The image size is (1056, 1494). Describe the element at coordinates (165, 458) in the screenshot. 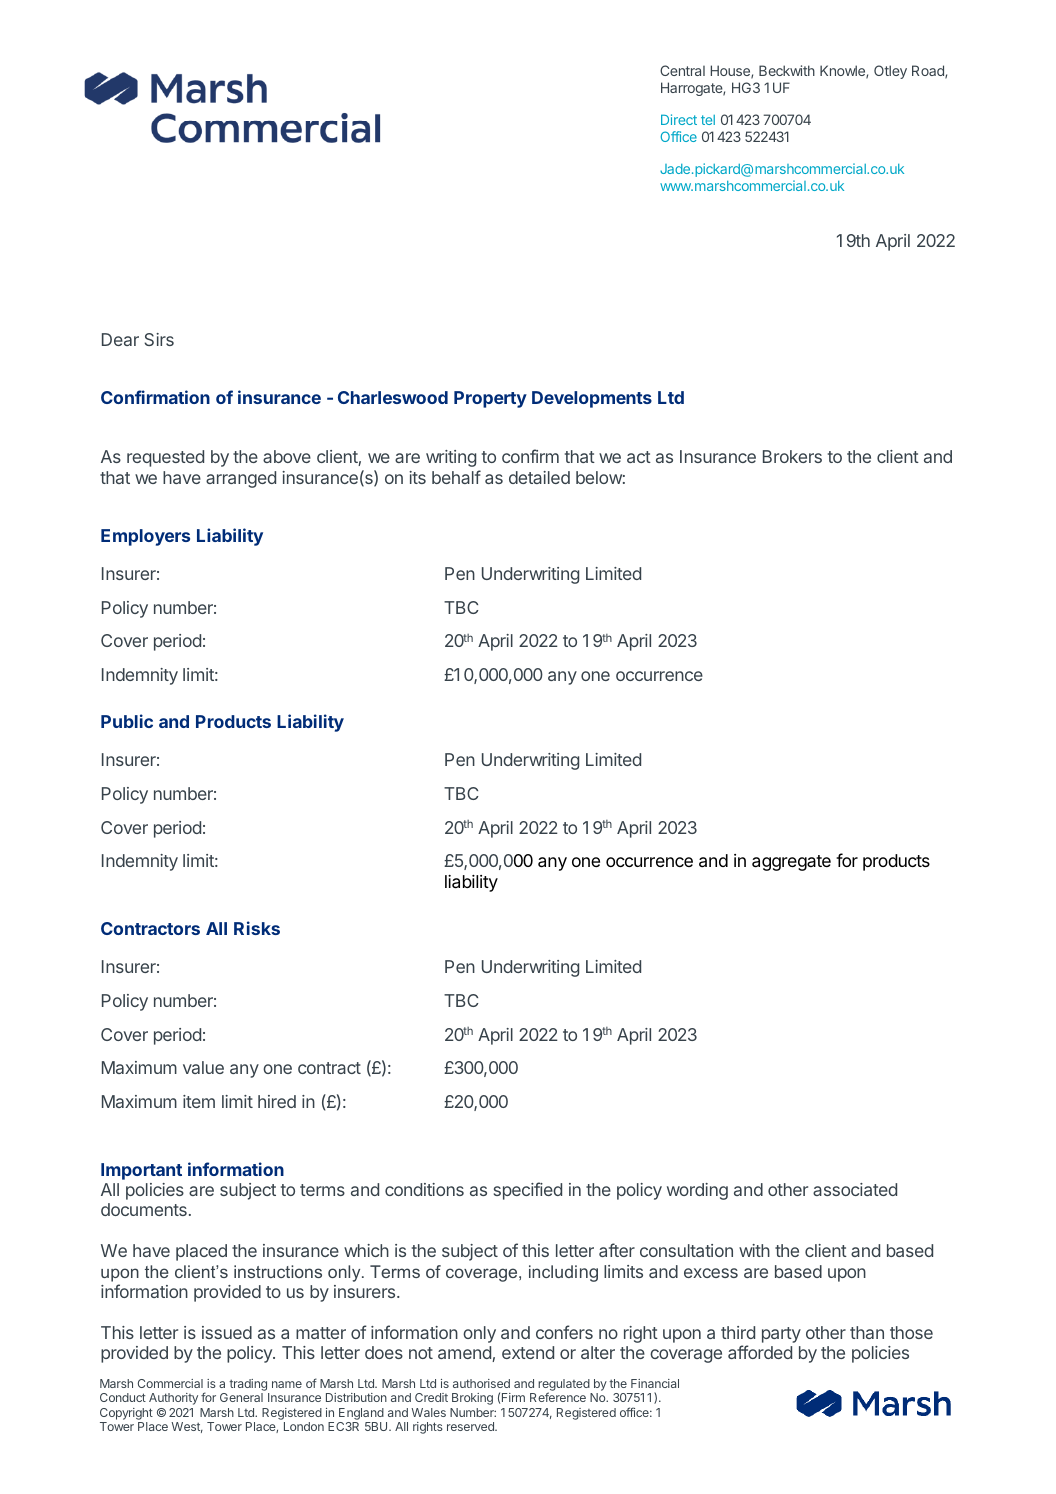

I see `requested` at that location.
